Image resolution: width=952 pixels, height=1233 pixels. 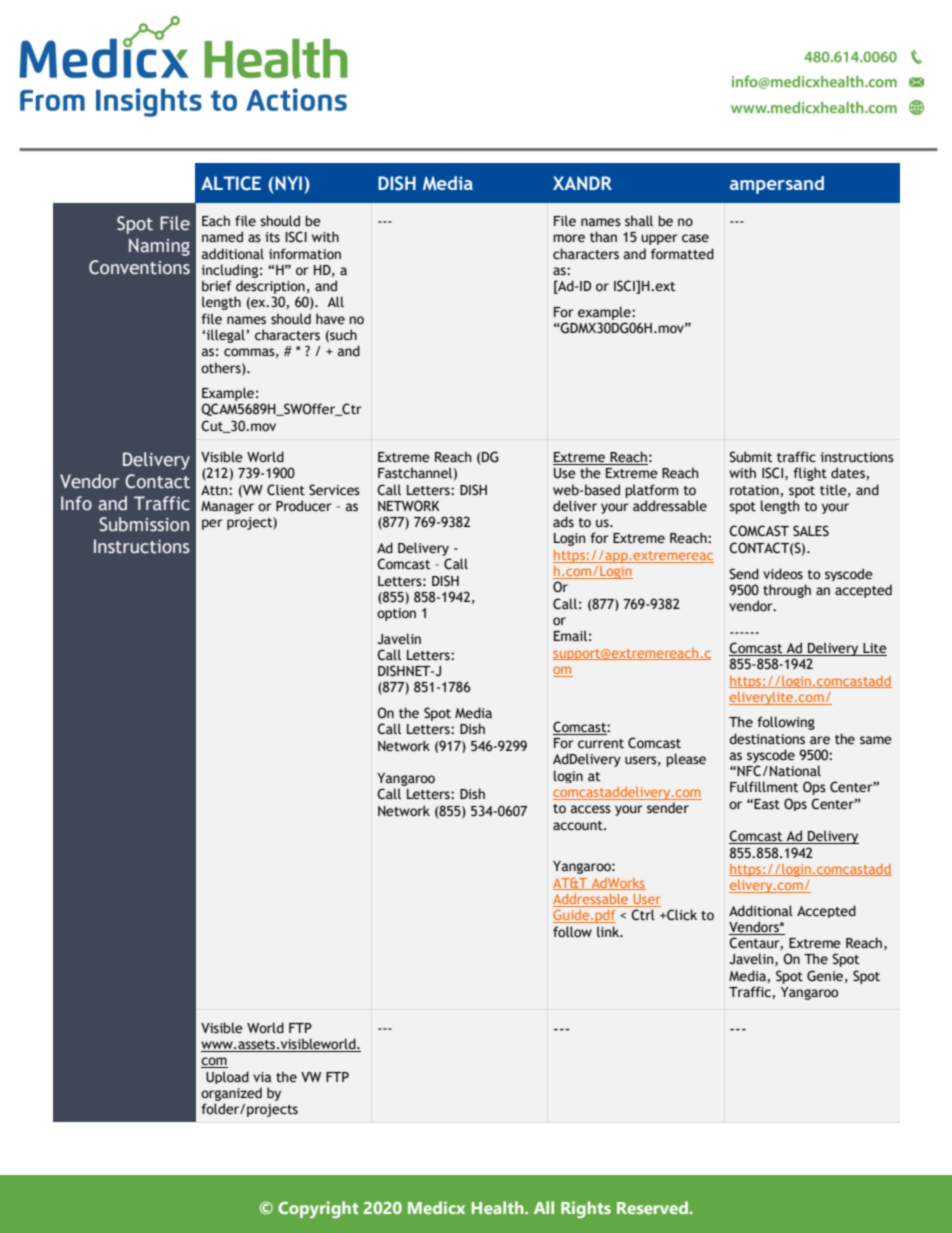 What do you see at coordinates (318, 1209) in the screenshot?
I see `Copyright` at bounding box center [318, 1209].
